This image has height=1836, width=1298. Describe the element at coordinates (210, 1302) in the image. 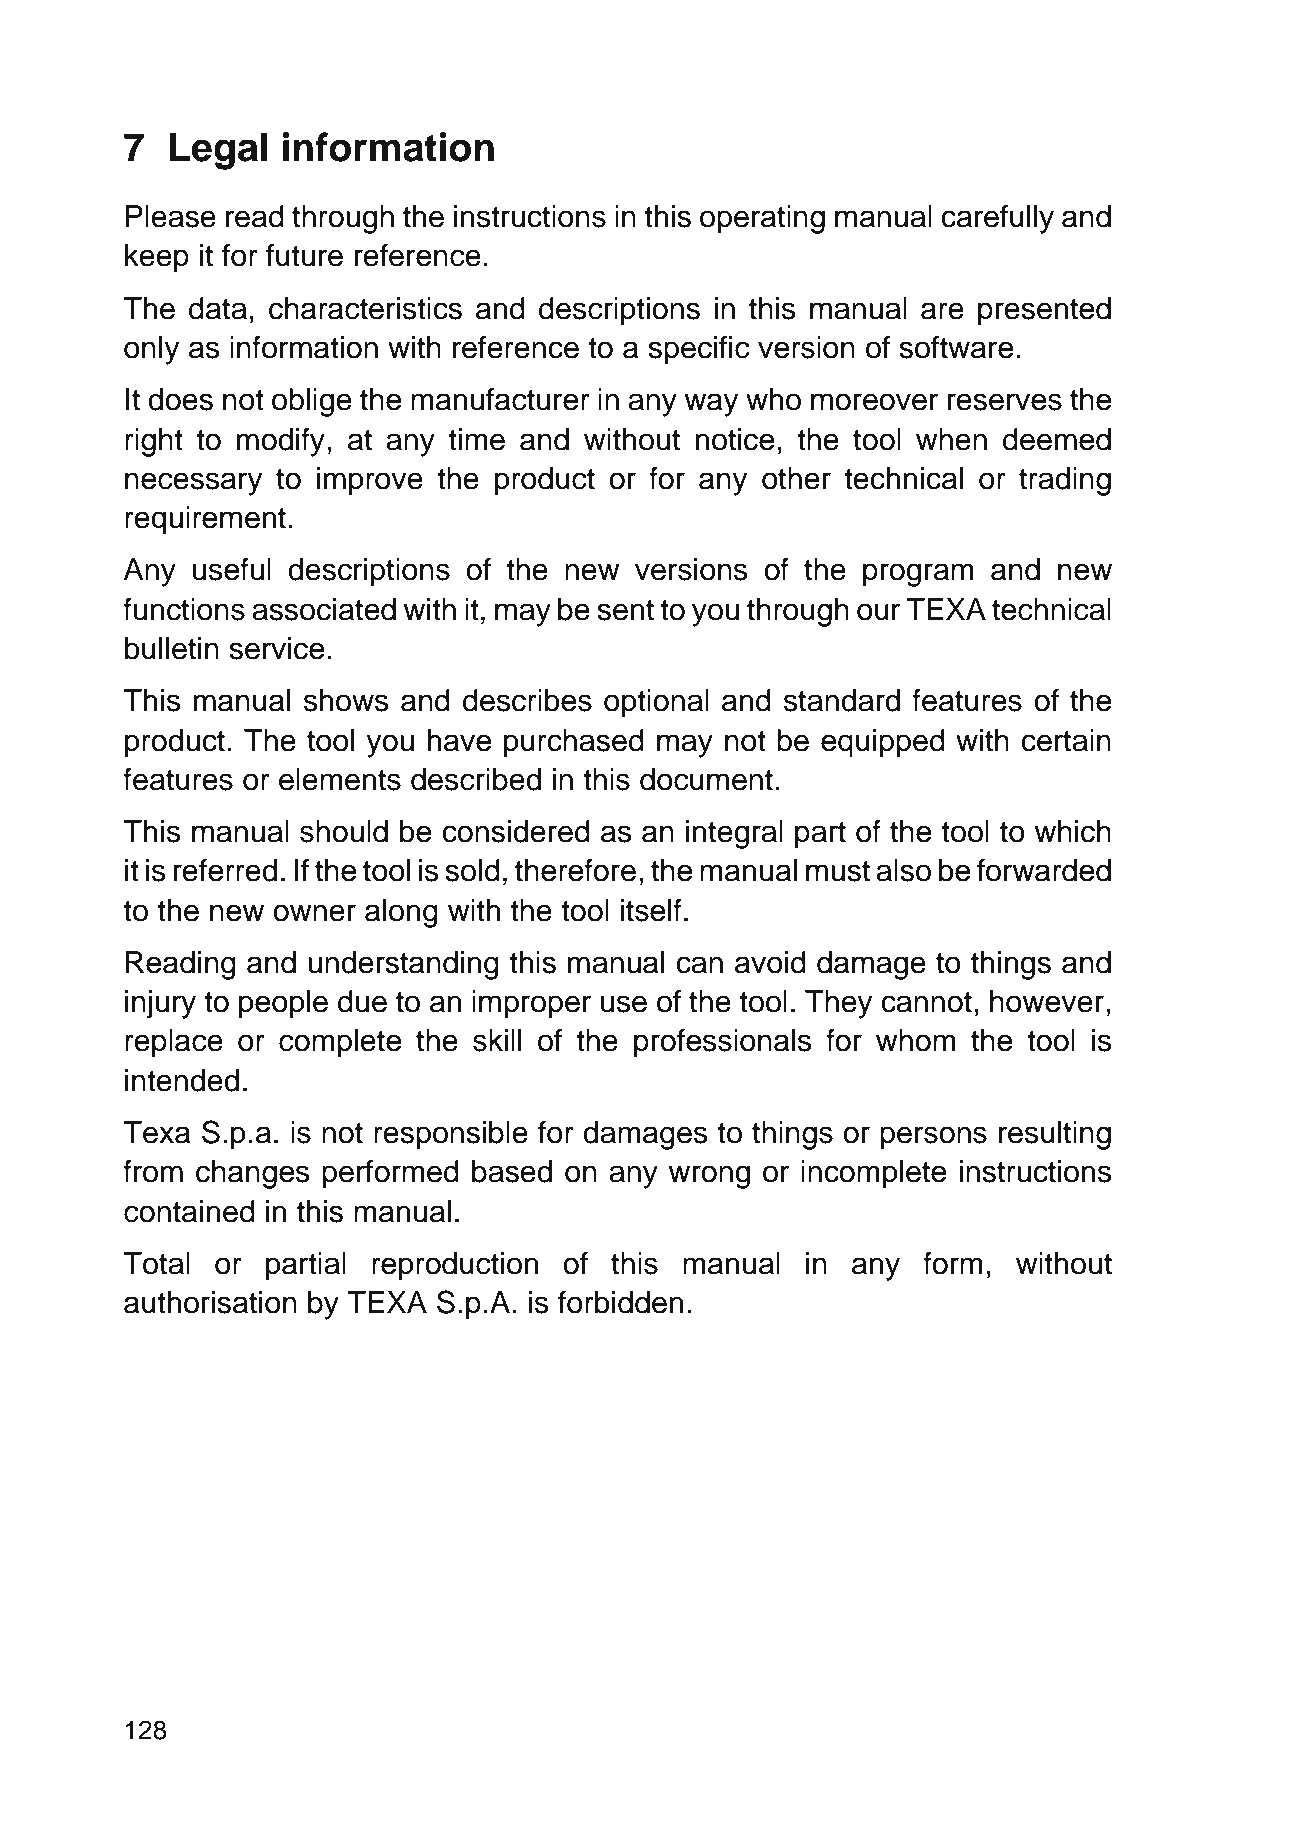

I see `authorisation` at that location.
